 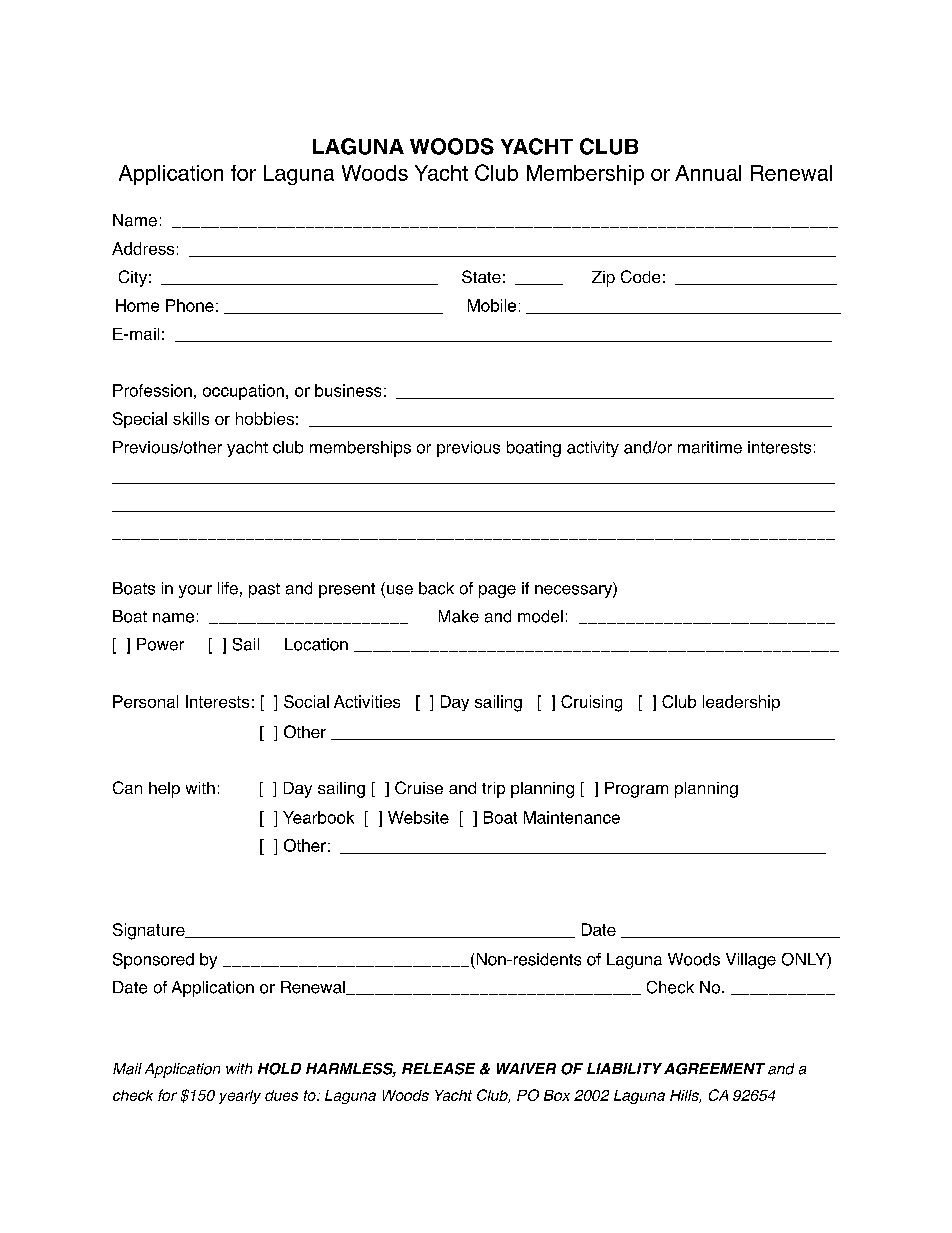 What do you see at coordinates (240, 1097) in the document?
I see `yearly` at bounding box center [240, 1097].
